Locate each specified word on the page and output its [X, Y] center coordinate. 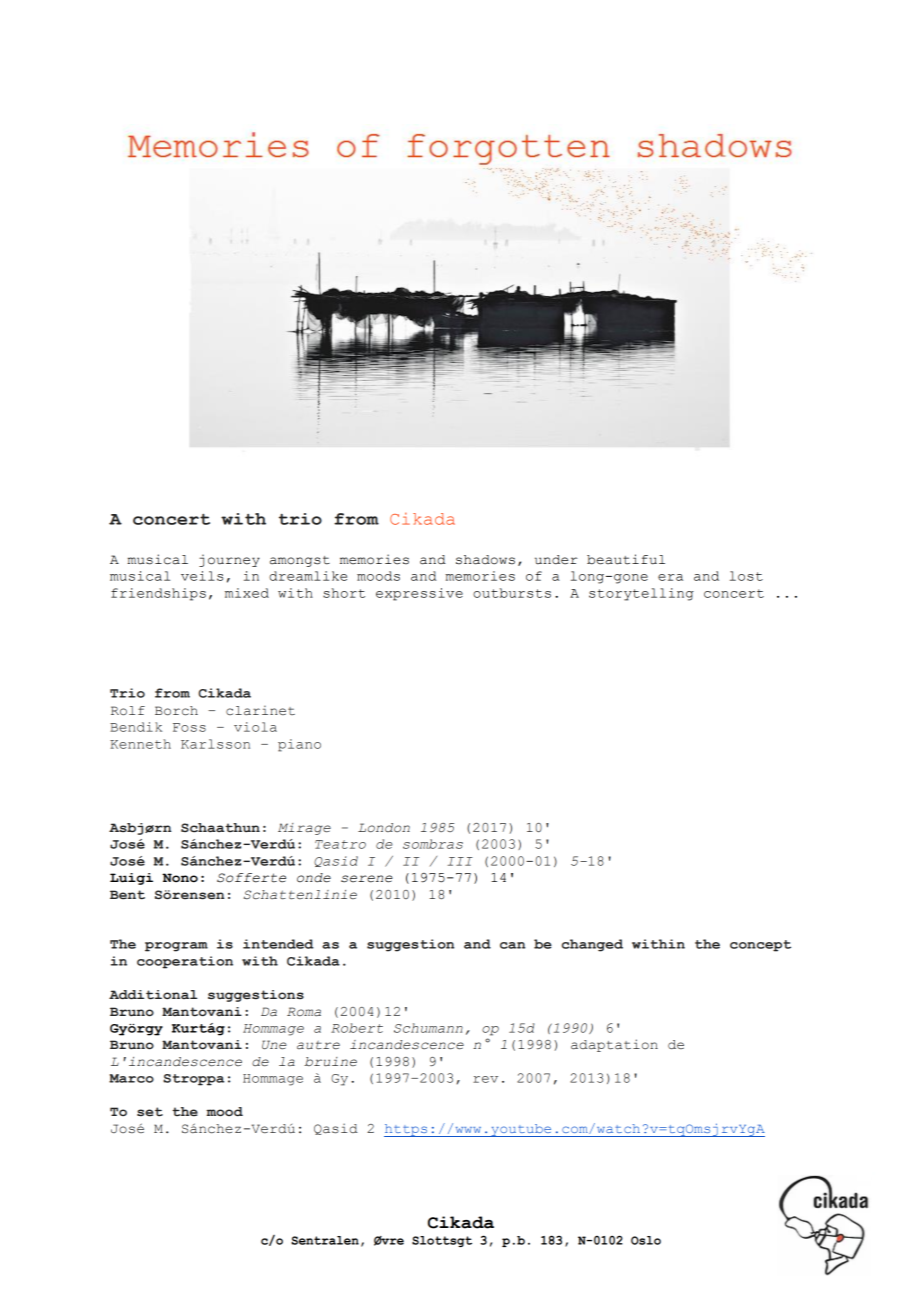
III [460, 861]
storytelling [641, 594]
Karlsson [215, 744]
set [150, 1112]
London [384, 828]
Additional [153, 995]
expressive [419, 594]
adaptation [614, 1045]
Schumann [428, 1028]
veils [202, 576]
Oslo [646, 1240]
